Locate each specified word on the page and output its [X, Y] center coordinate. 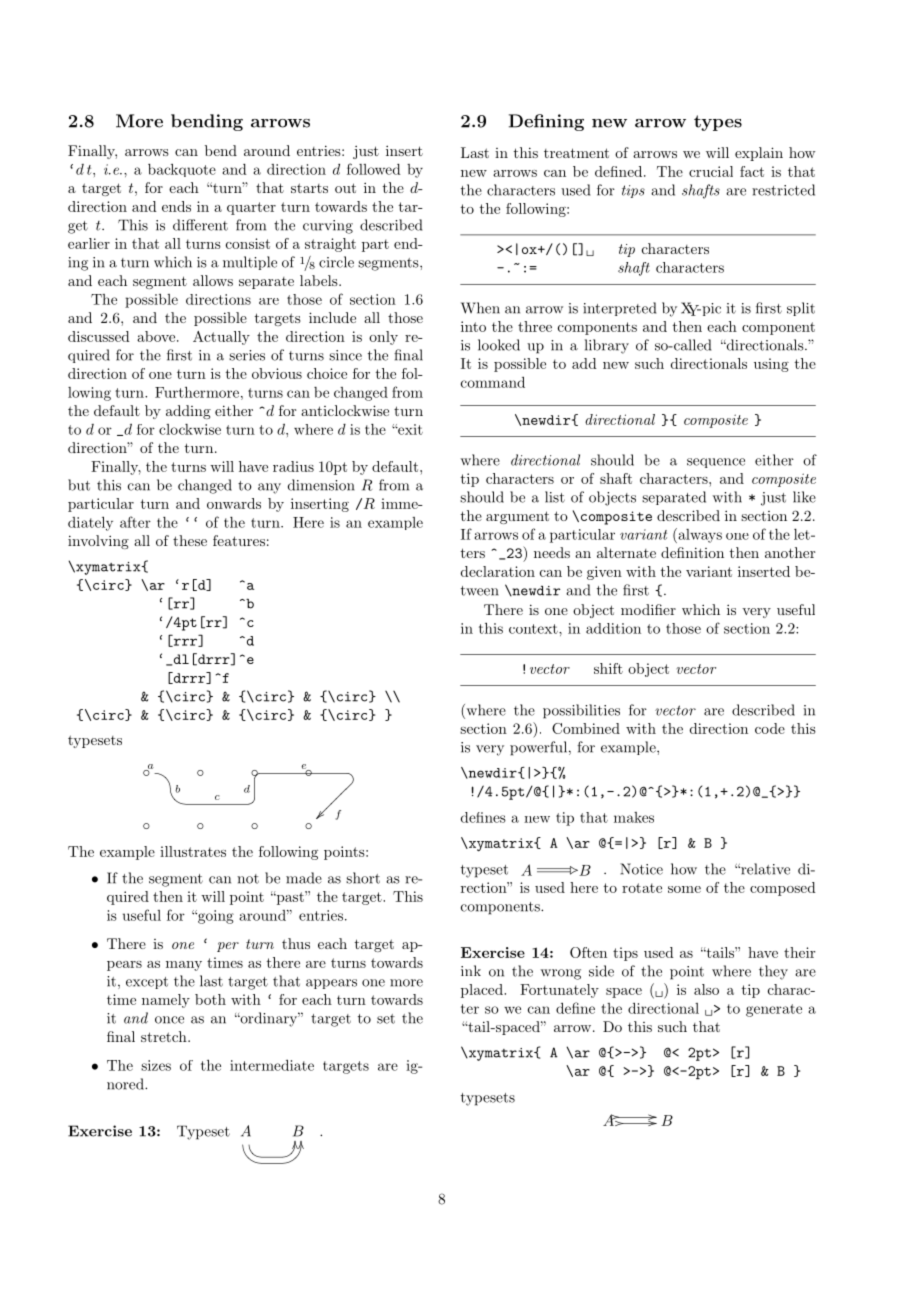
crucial [711, 171]
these [190, 540]
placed [483, 991]
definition [692, 552]
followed [374, 169]
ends [176, 206]
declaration [498, 571]
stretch [165, 1036]
